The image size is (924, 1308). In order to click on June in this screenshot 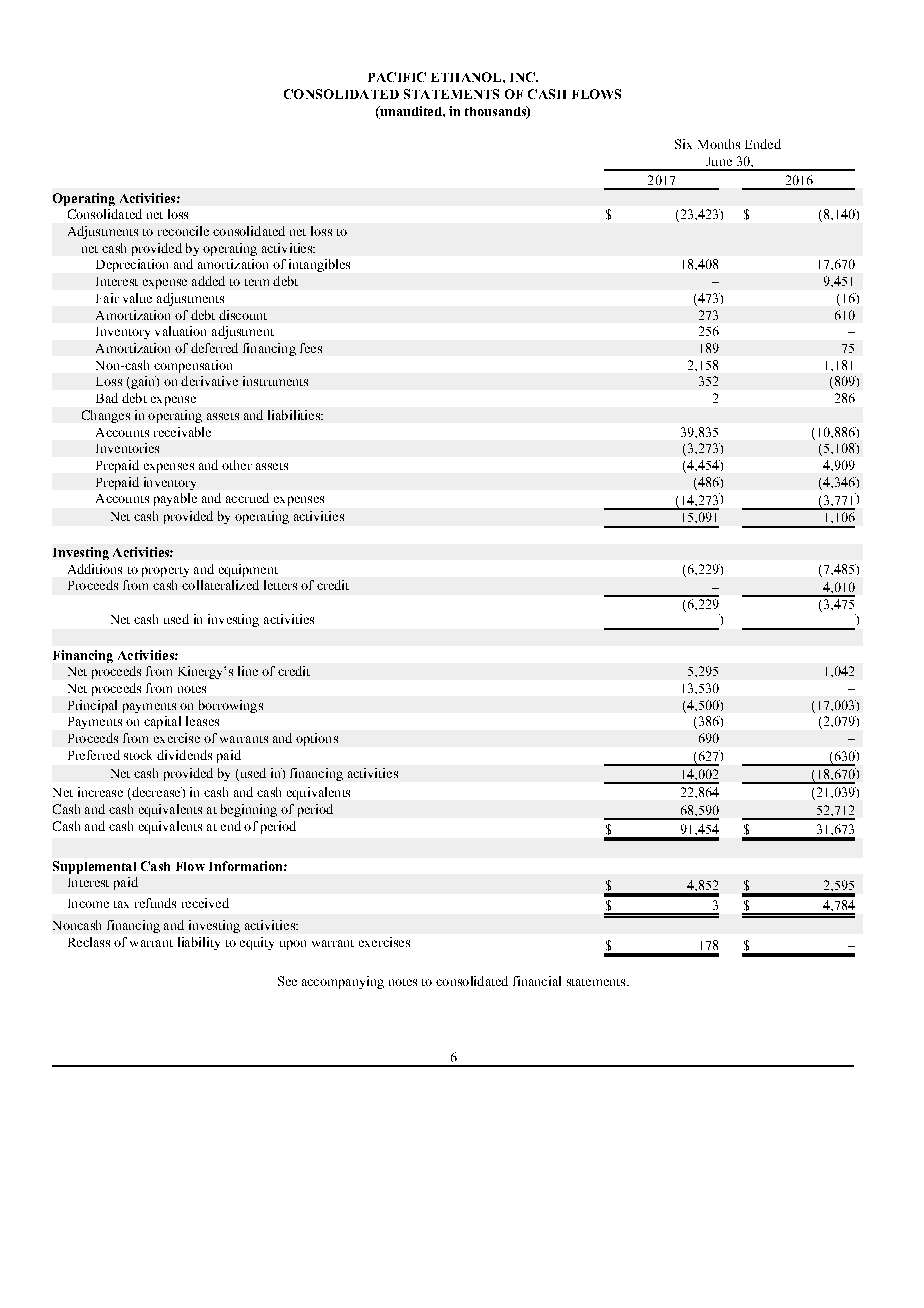, I will do `click(719, 161)`.
